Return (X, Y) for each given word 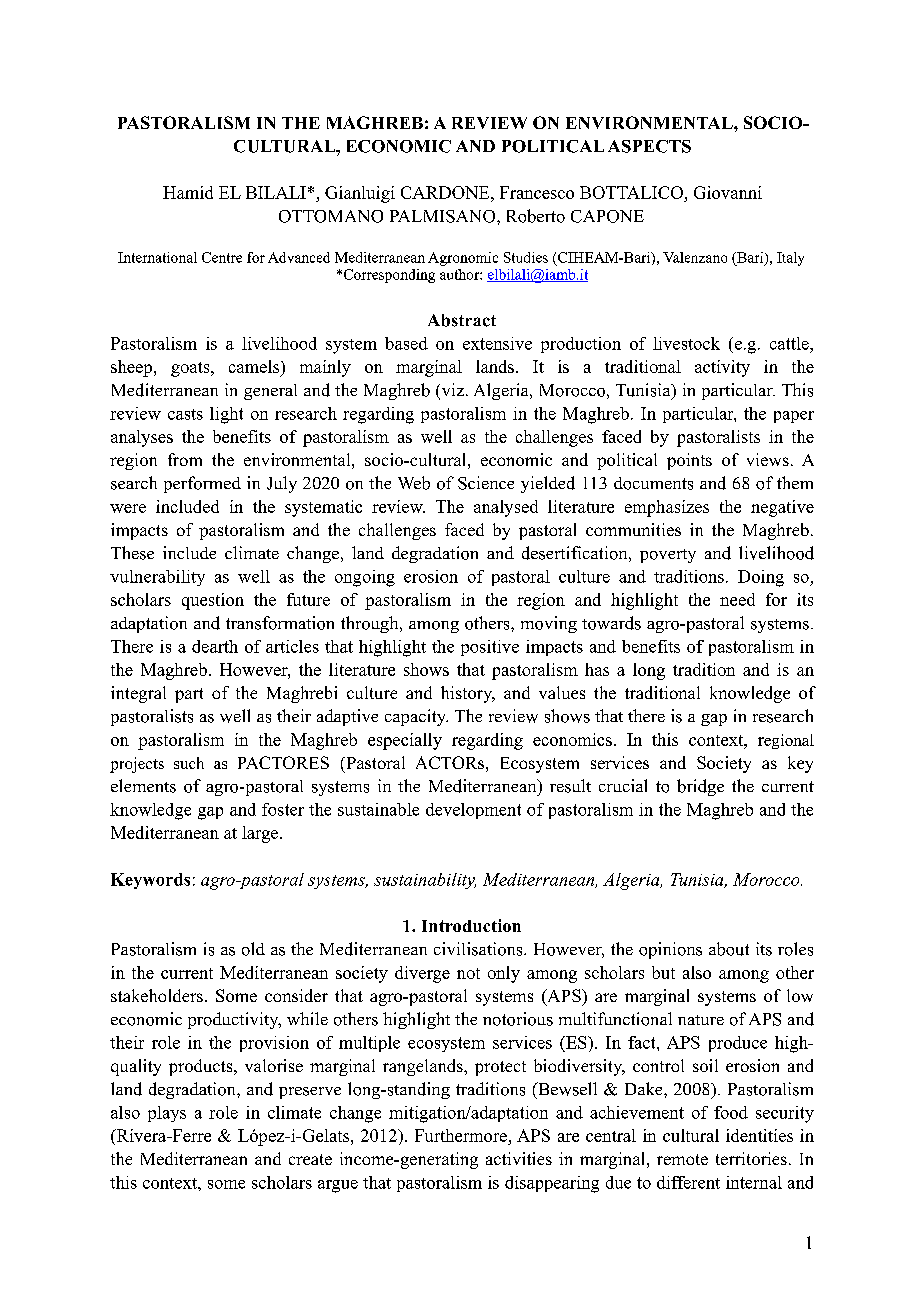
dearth (215, 646)
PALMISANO (444, 216)
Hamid (188, 192)
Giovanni (728, 192)
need (737, 599)
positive (490, 648)
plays (167, 1114)
